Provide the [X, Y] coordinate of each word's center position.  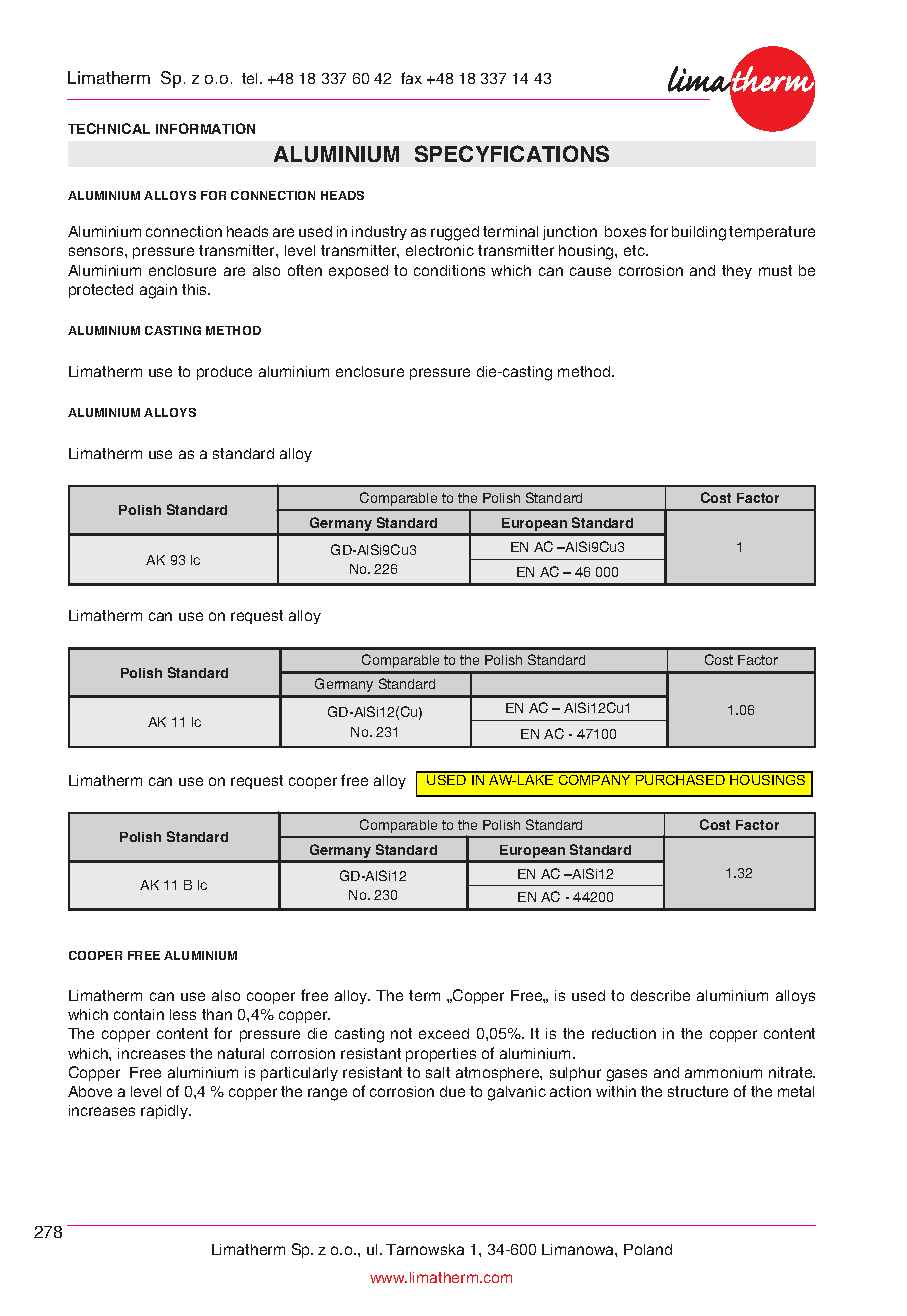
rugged [455, 233]
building [699, 233]
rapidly [165, 1112]
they [737, 272]
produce [224, 373]
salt [438, 1072]
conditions [449, 270]
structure [698, 1091]
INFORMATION [205, 128]
